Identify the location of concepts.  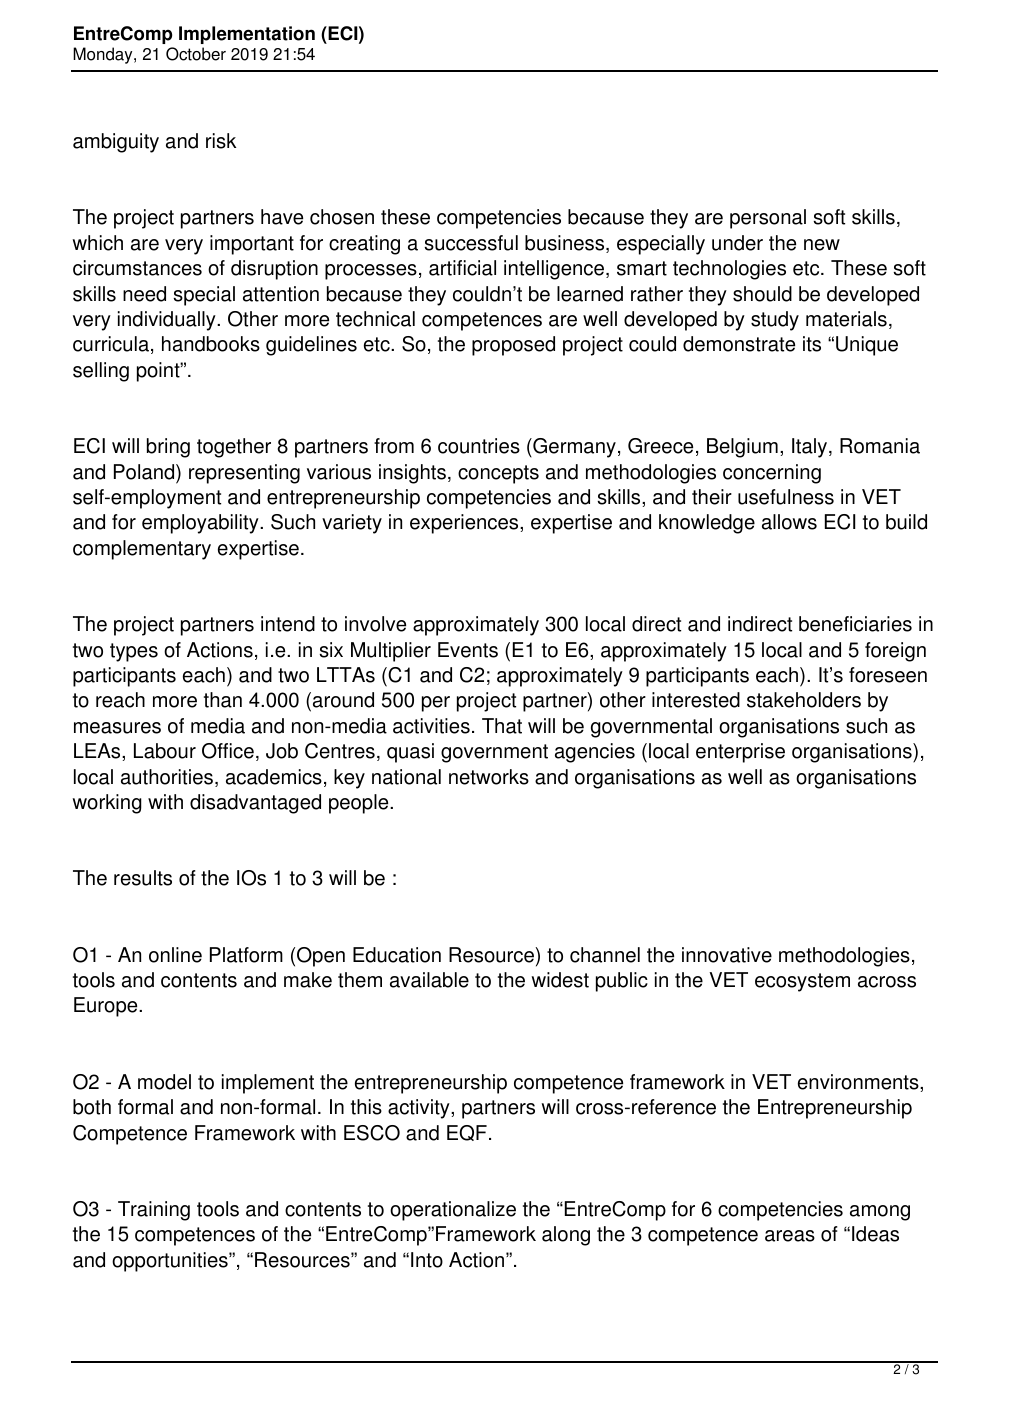
(498, 474).
